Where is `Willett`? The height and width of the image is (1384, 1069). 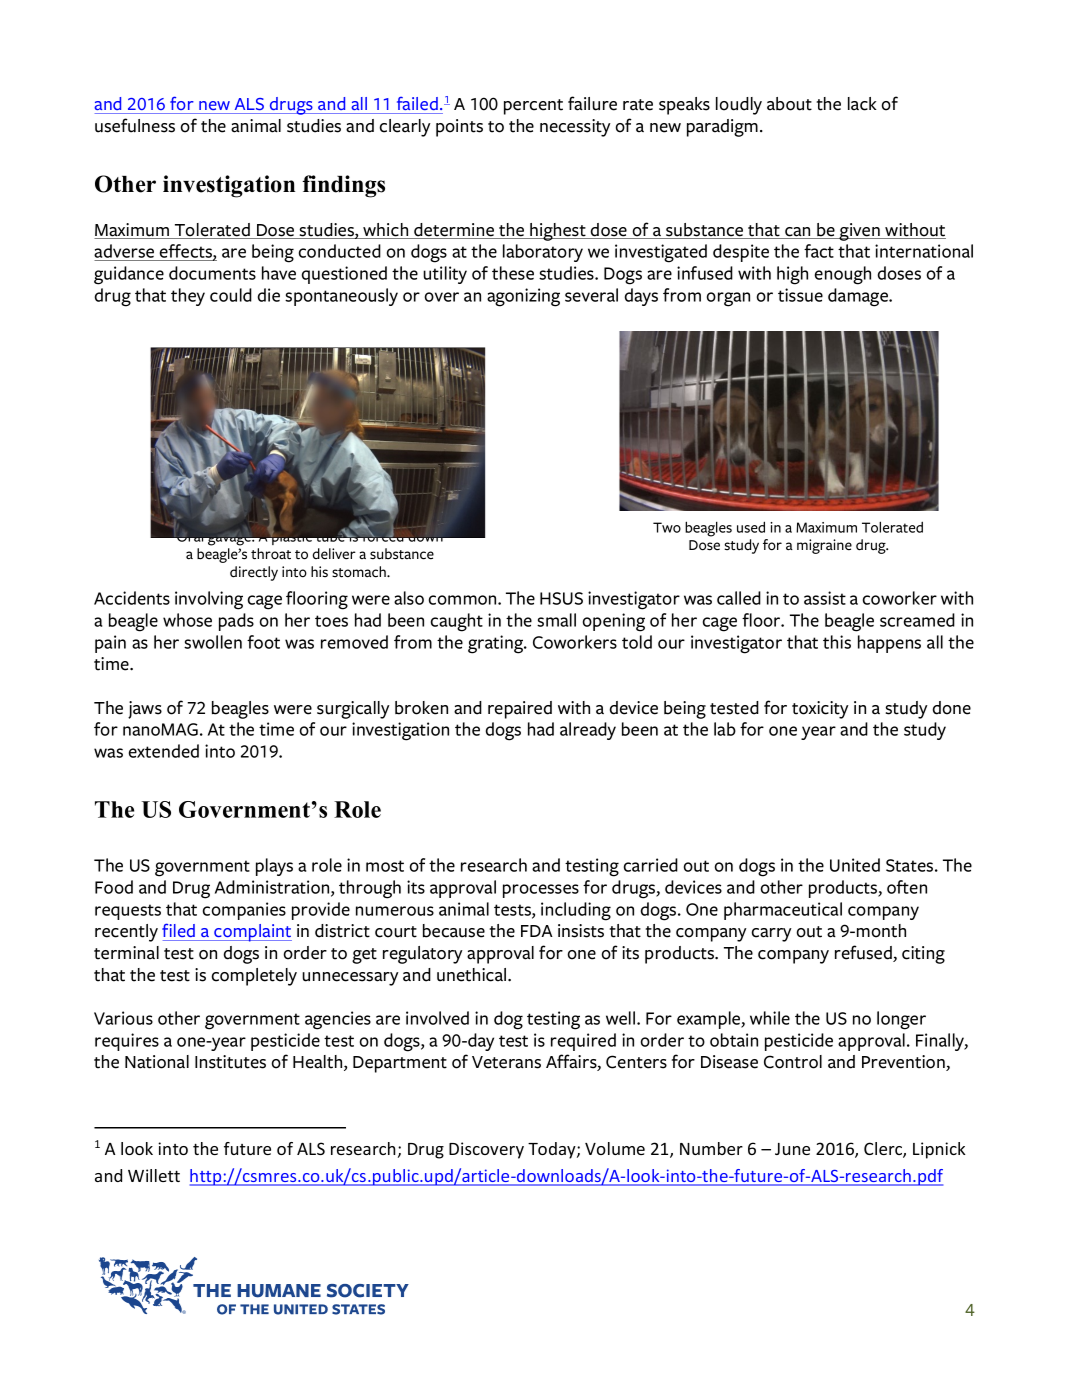 Willett is located at coordinates (154, 1175).
